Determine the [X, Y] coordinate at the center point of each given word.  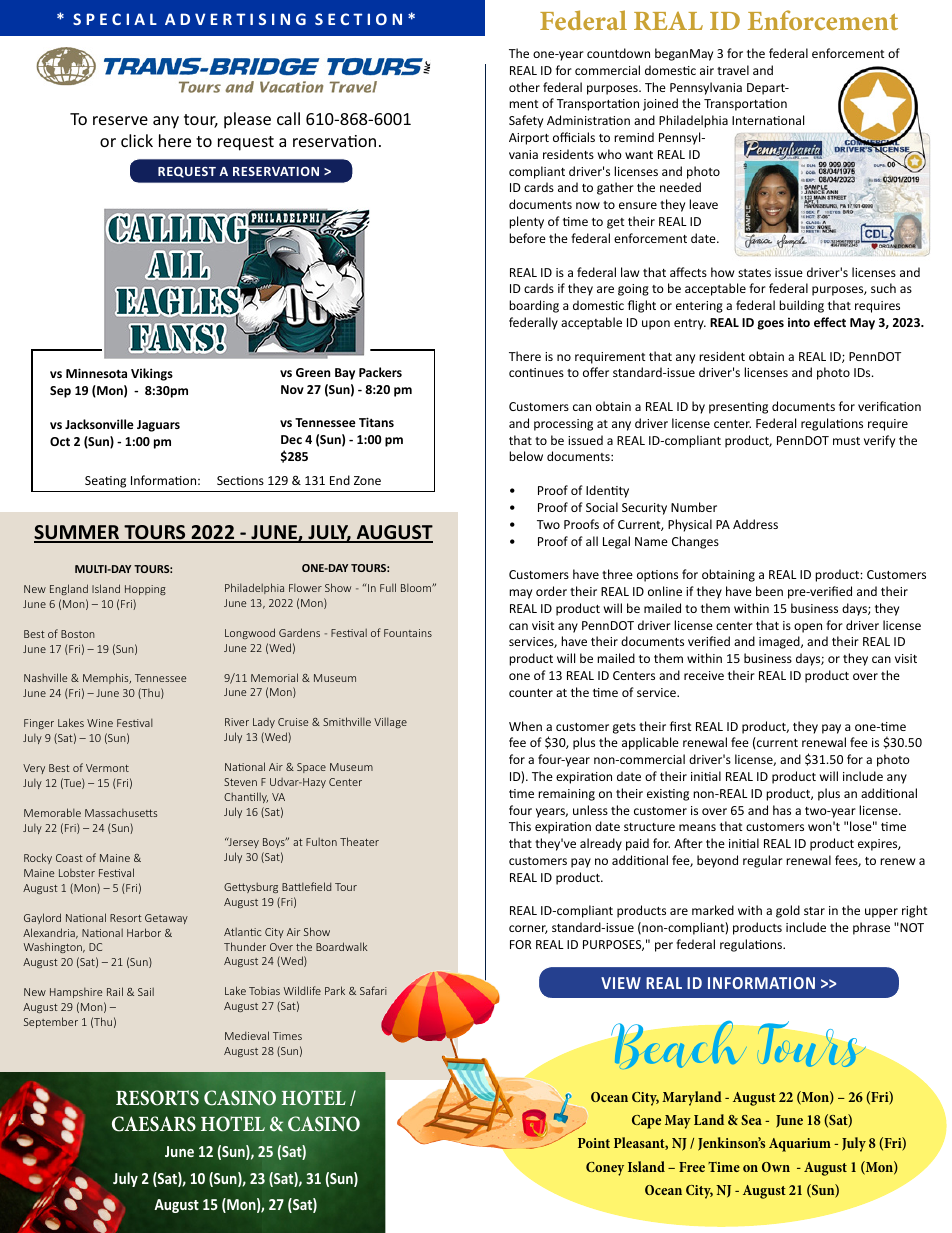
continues [536, 372]
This [520, 826]
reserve [120, 120]
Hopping [145, 590]
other [524, 87]
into [799, 322]
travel [733, 70]
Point [594, 1143]
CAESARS [154, 1124]
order [551, 591]
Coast [69, 858]
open [808, 628]
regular [763, 861]
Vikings [152, 374]
